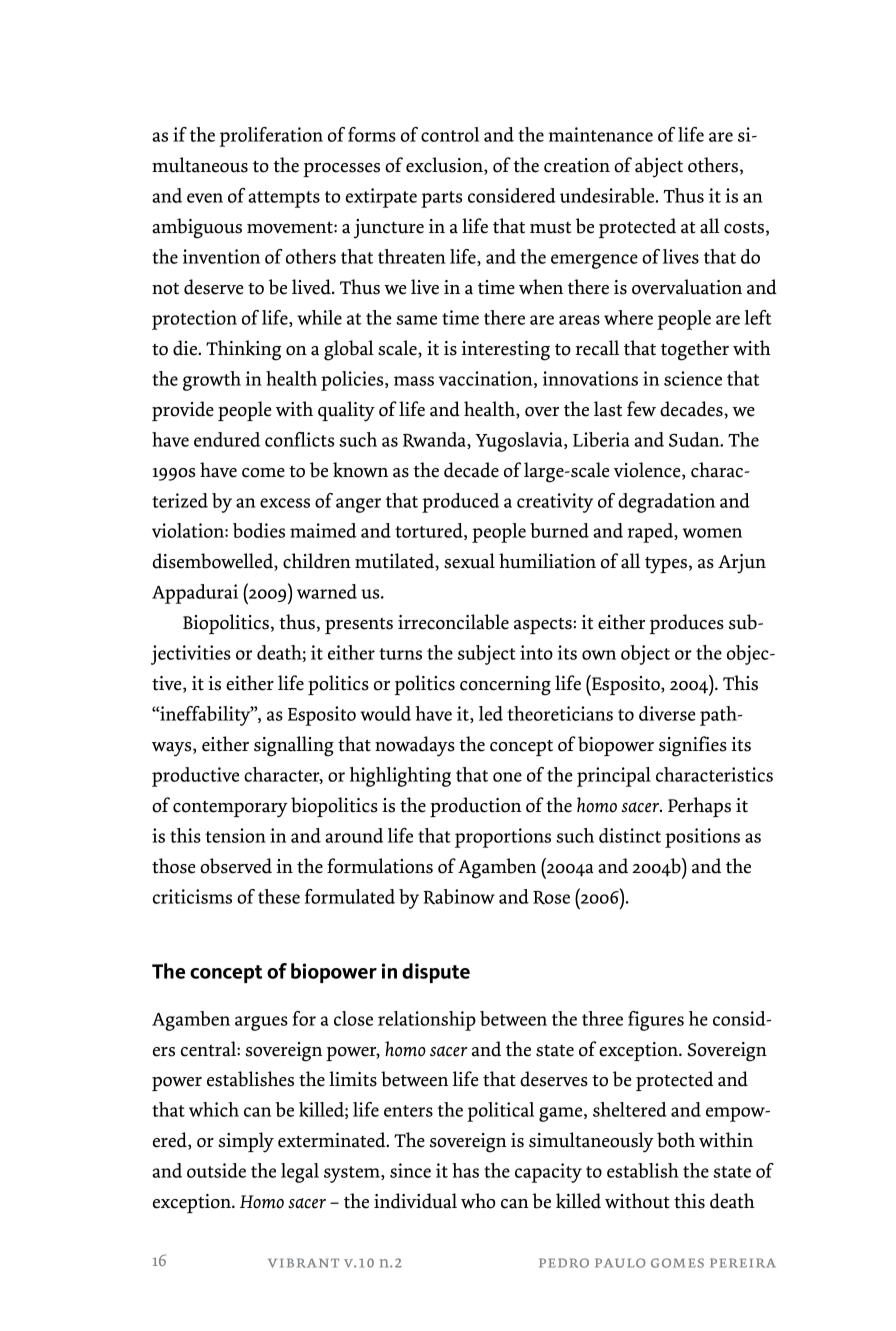 This screenshot has height=1331, width=896. Describe the element at coordinates (259, 530) in the screenshot. I see `bodies` at that location.
